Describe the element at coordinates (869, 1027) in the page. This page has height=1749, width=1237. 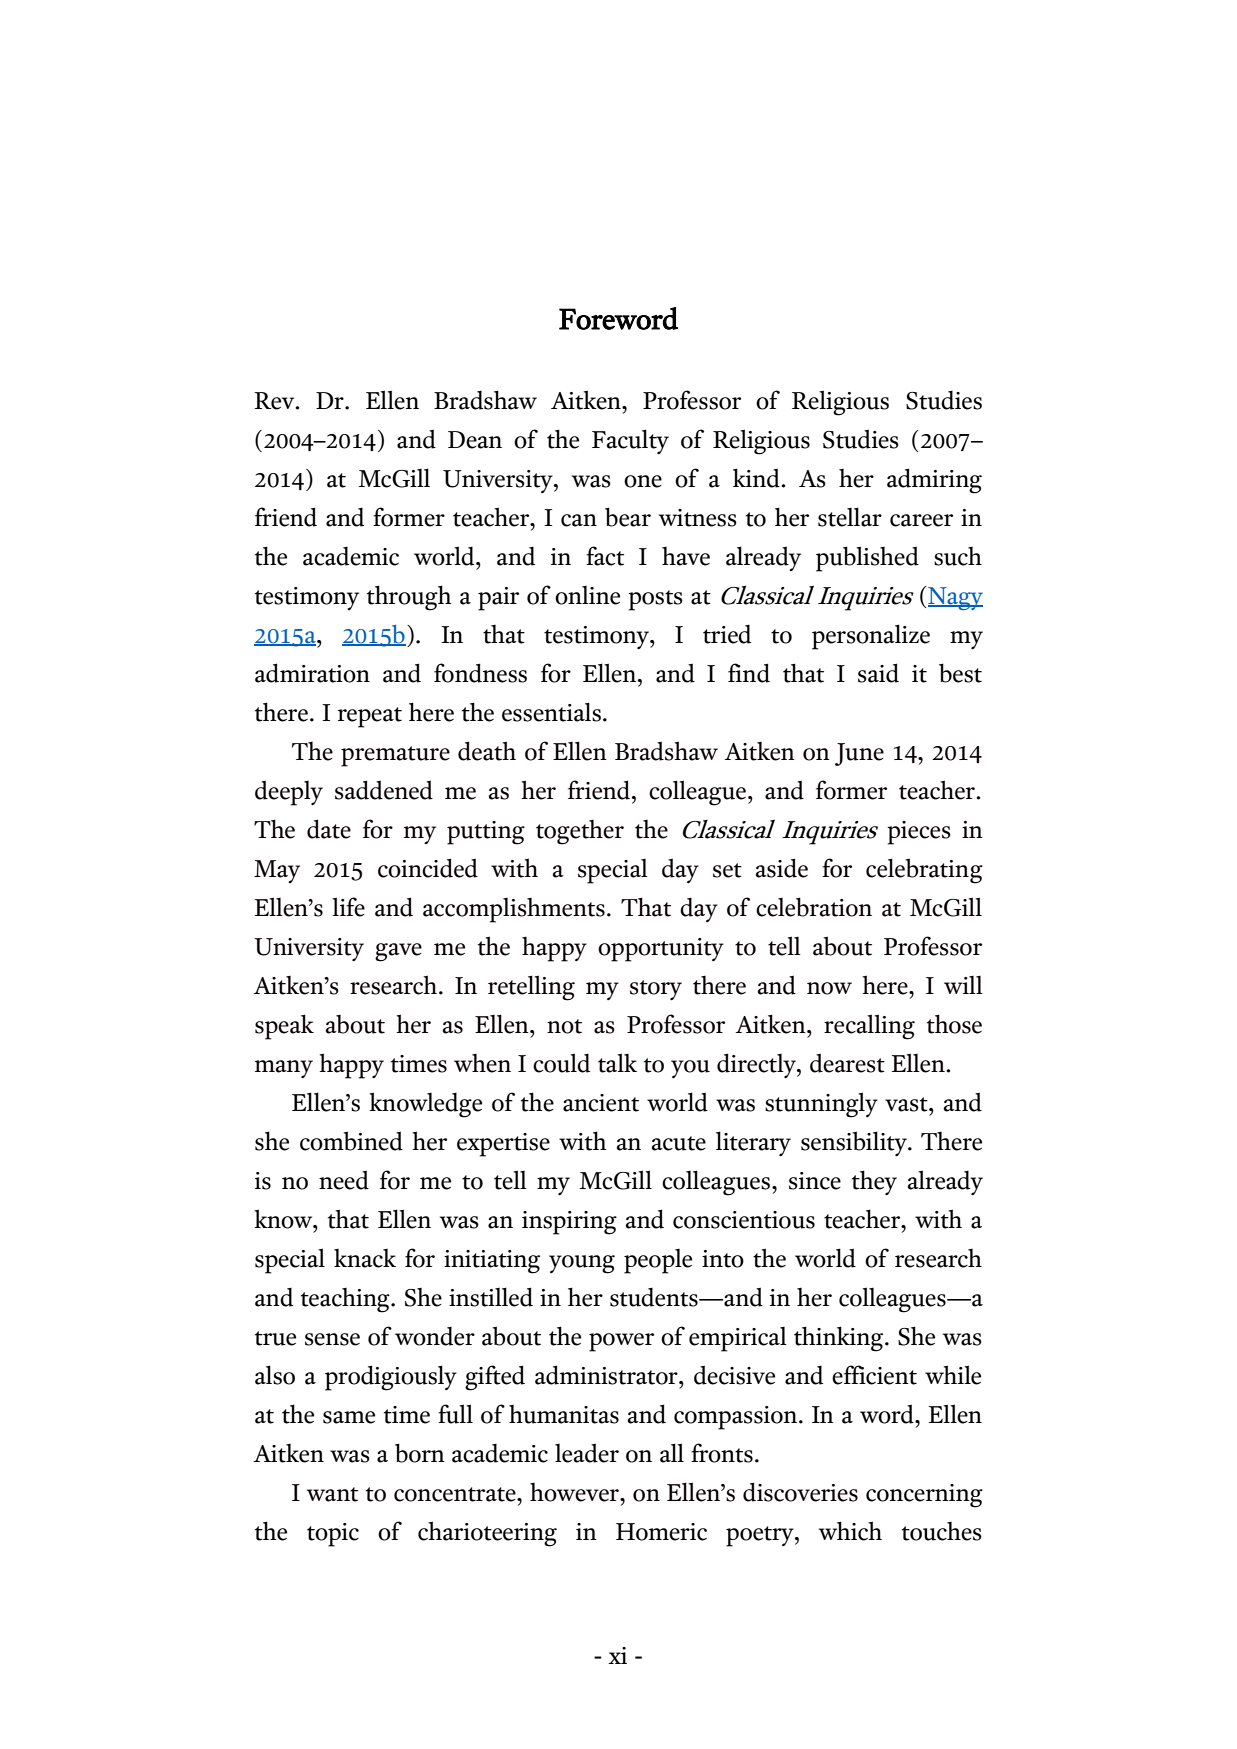
I see `recalling` at that location.
